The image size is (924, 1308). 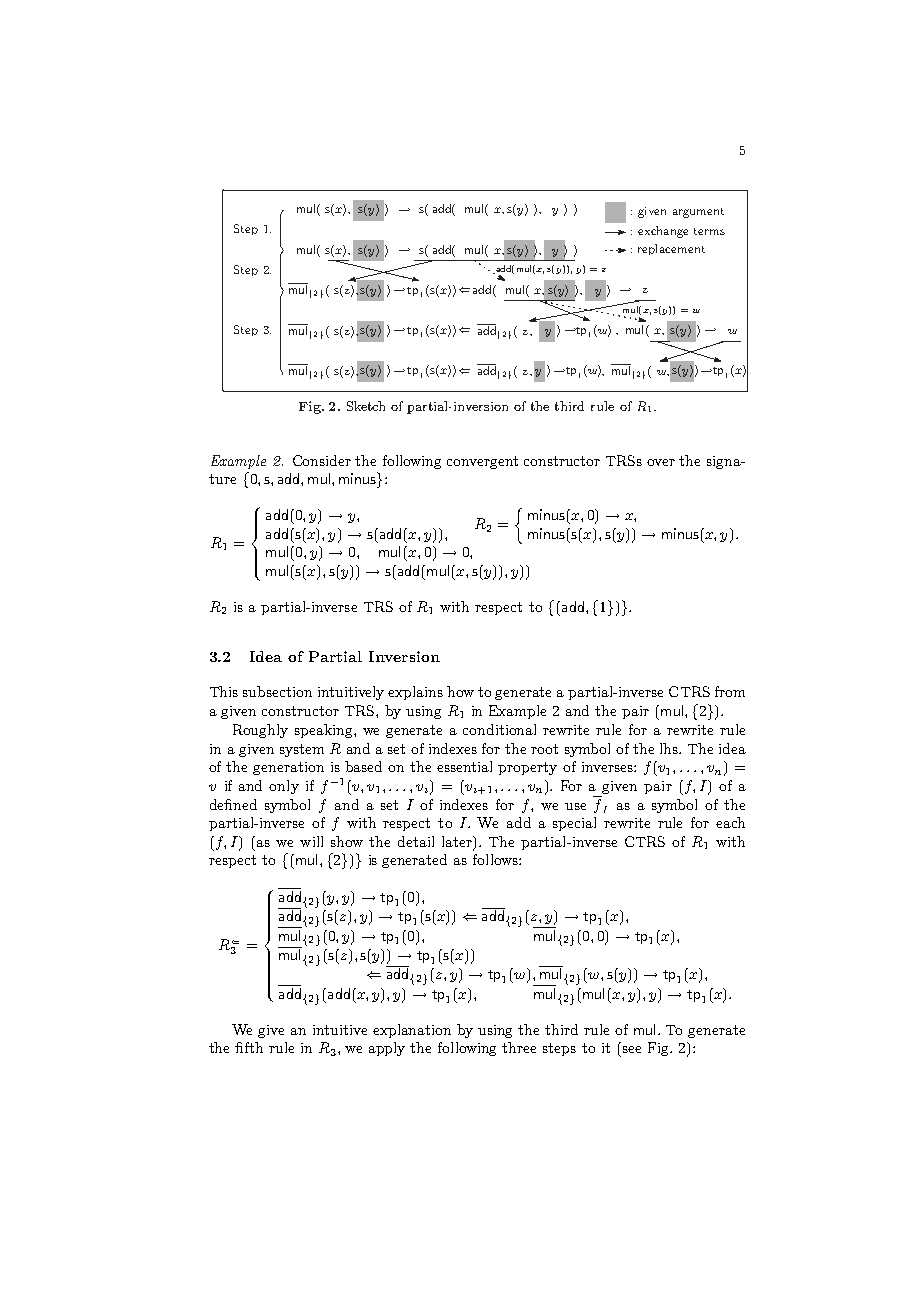 What do you see at coordinates (709, 231) in the image?
I see `terms` at bounding box center [709, 231].
